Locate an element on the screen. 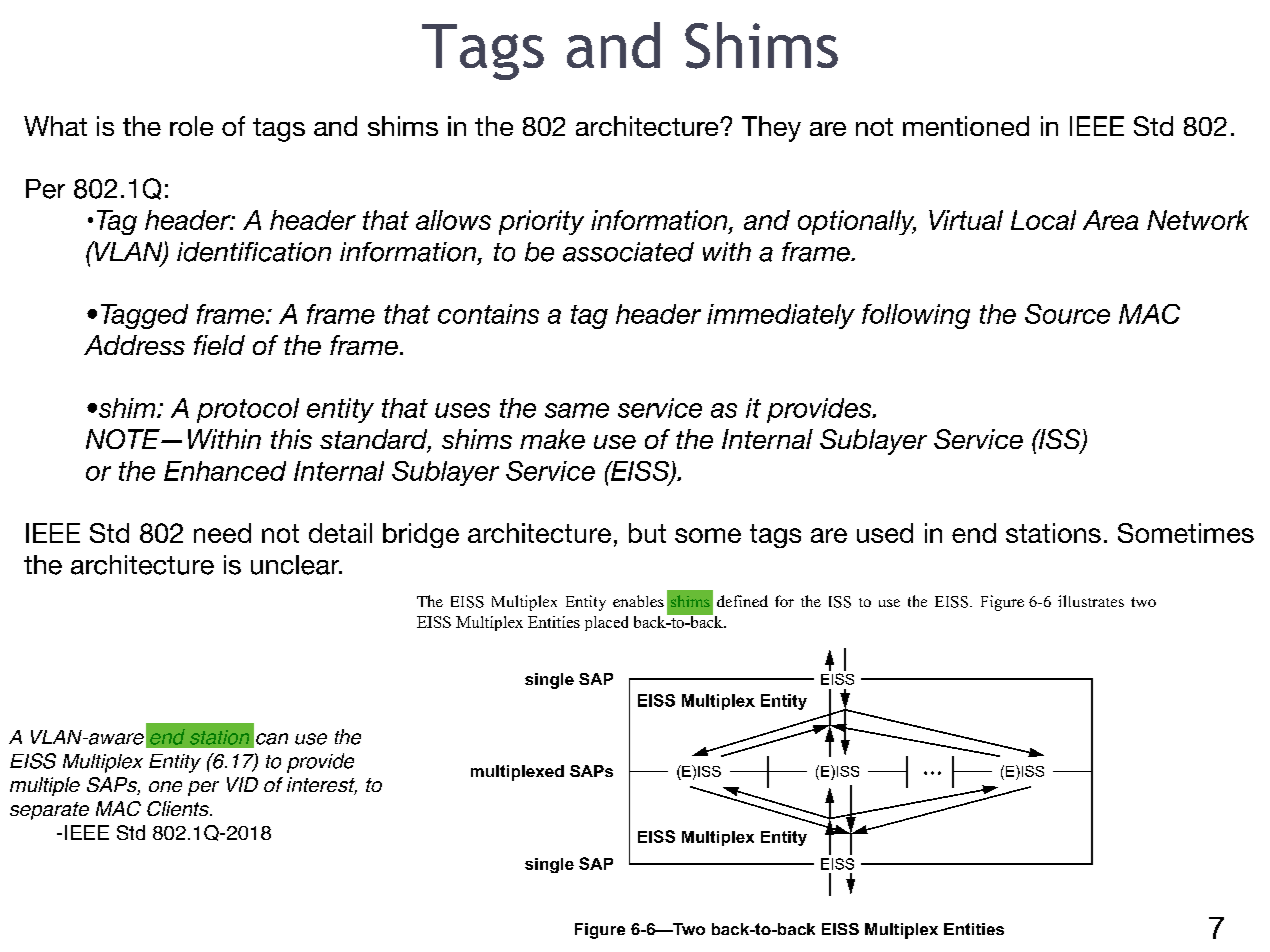 The image size is (1270, 952). but is located at coordinates (647, 533).
